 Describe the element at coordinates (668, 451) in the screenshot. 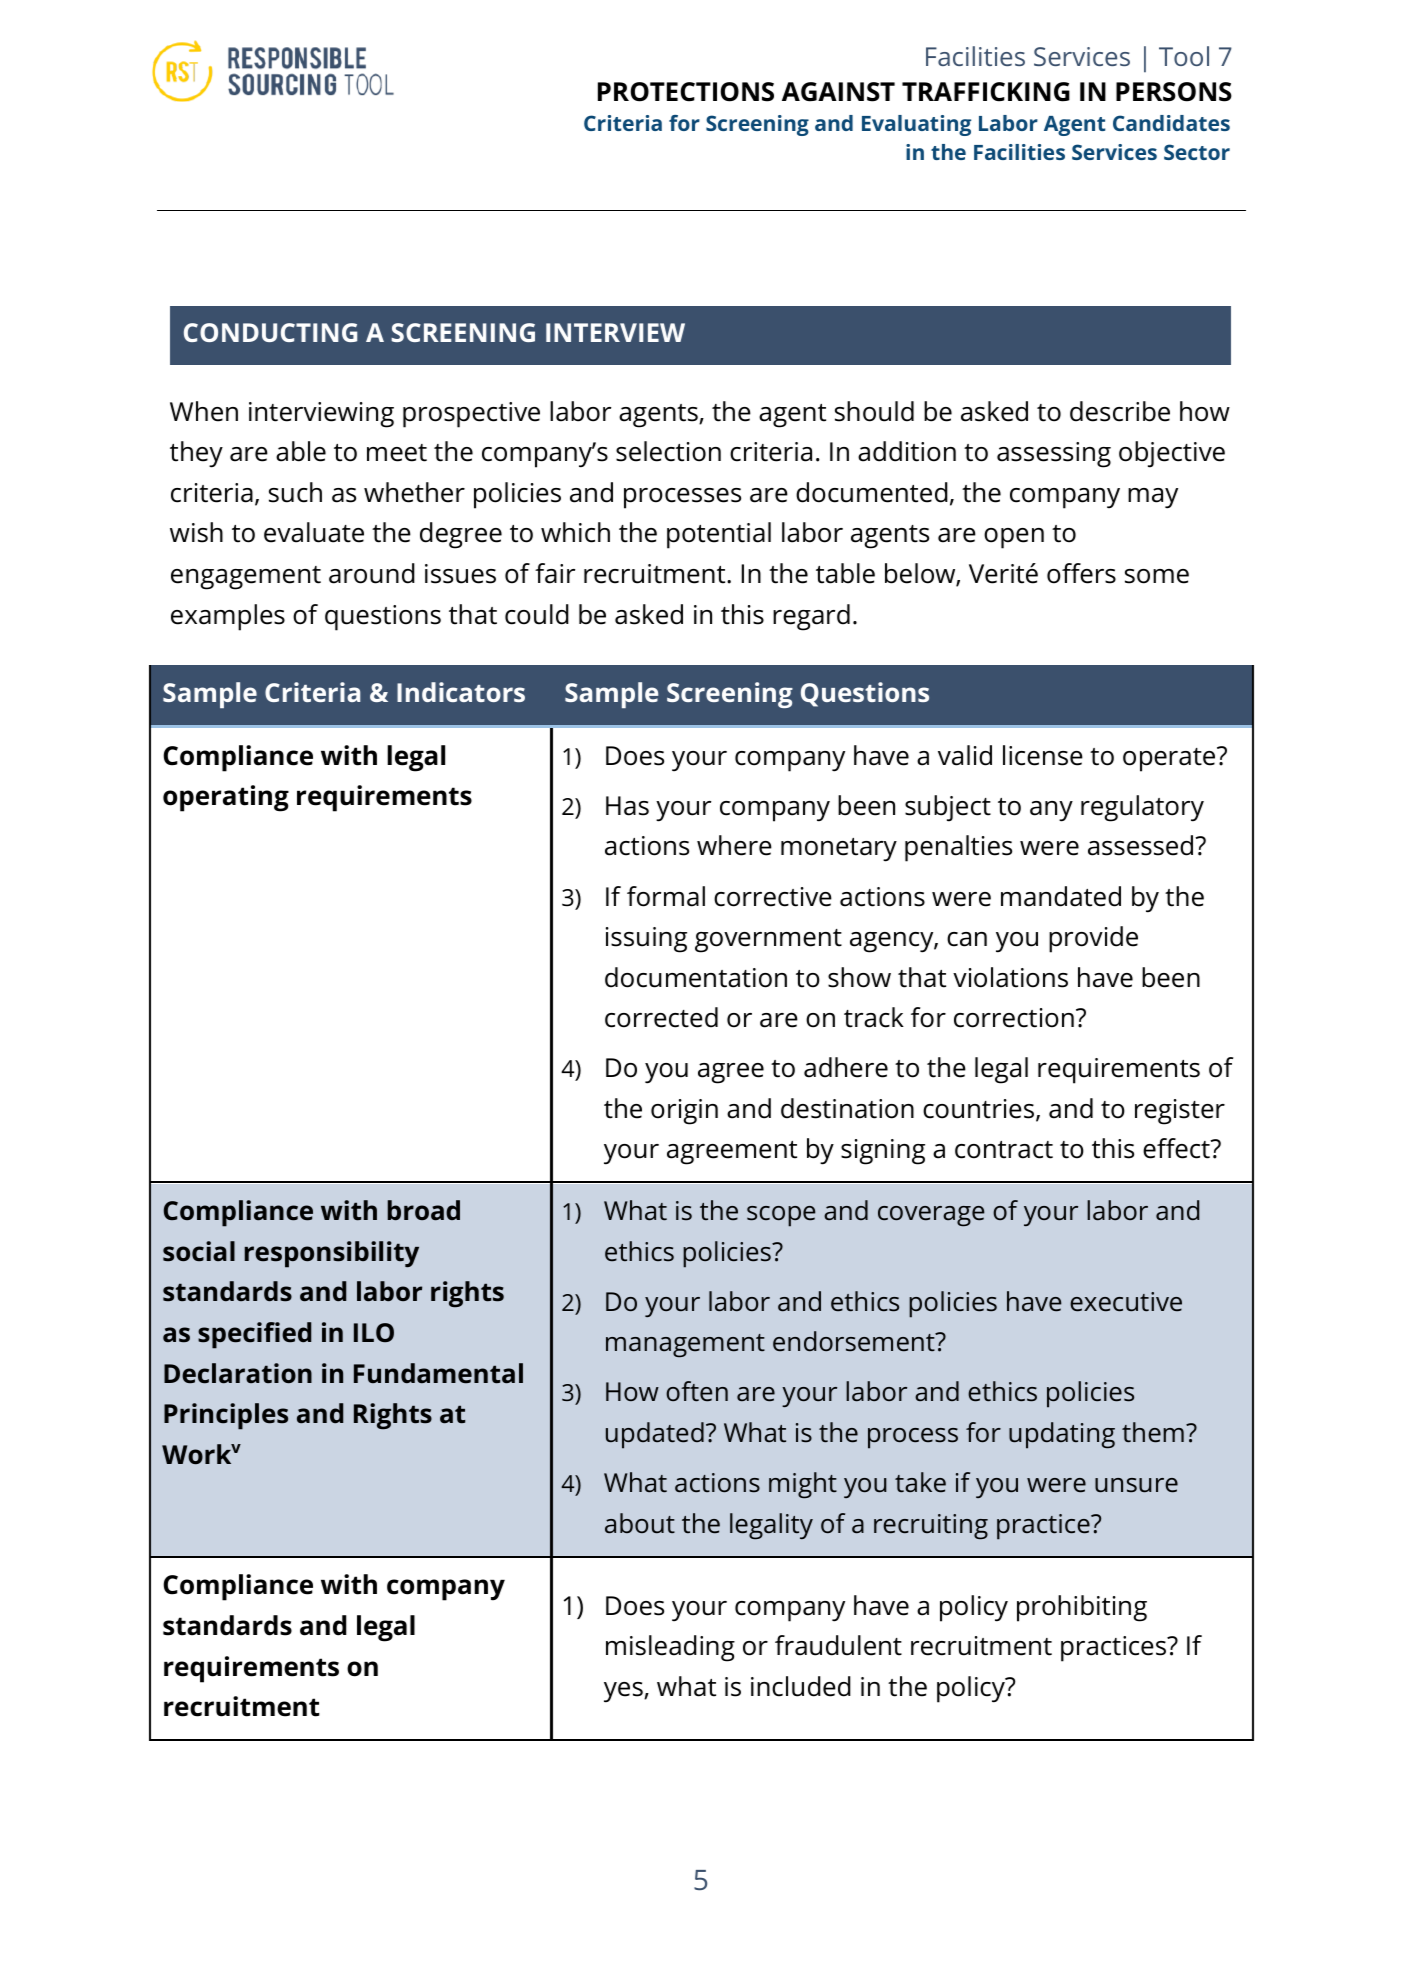

I see `selection` at that location.
